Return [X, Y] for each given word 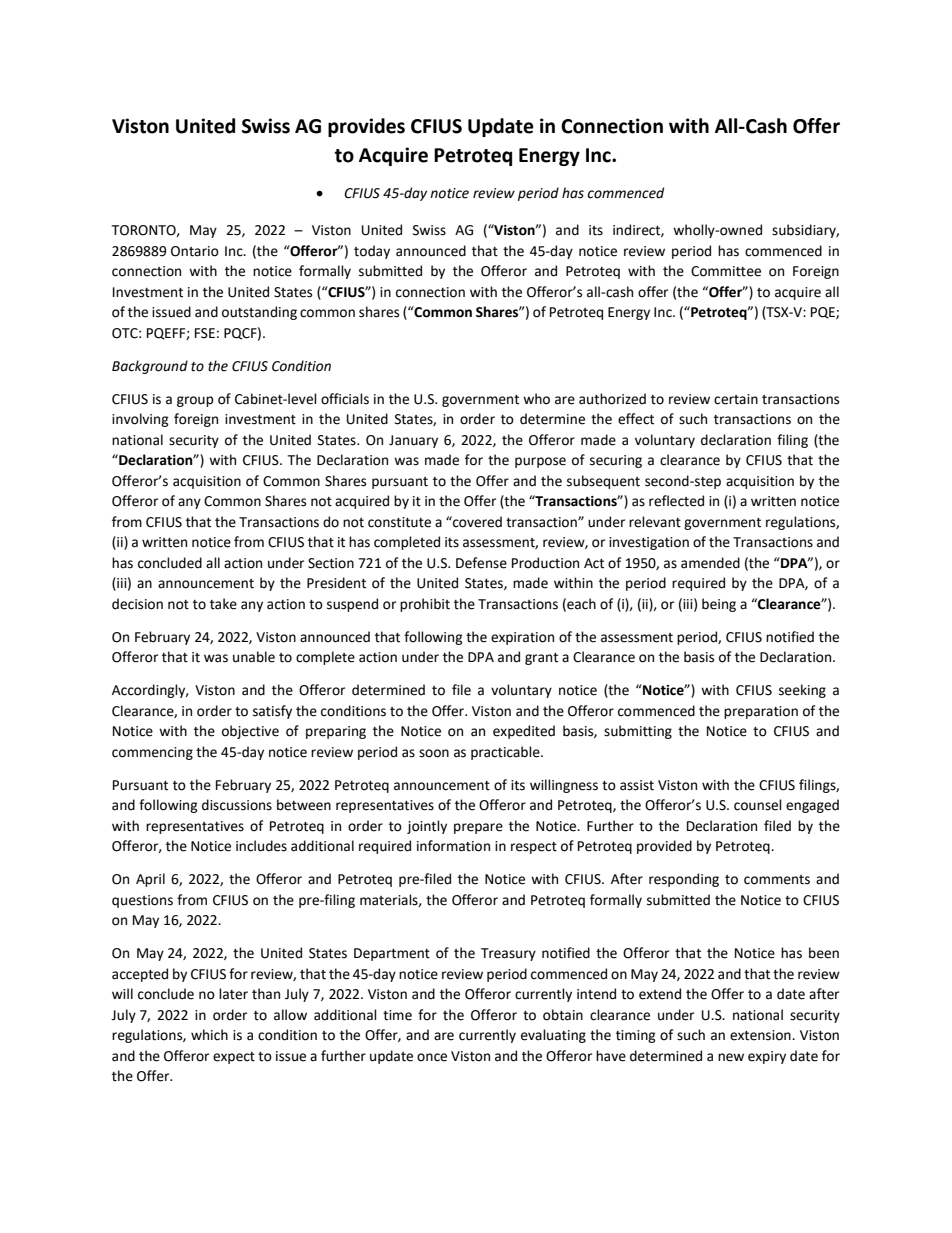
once [432, 1057]
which [209, 1035]
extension [761, 1035]
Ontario [195, 251]
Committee [726, 271]
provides [366, 127]
